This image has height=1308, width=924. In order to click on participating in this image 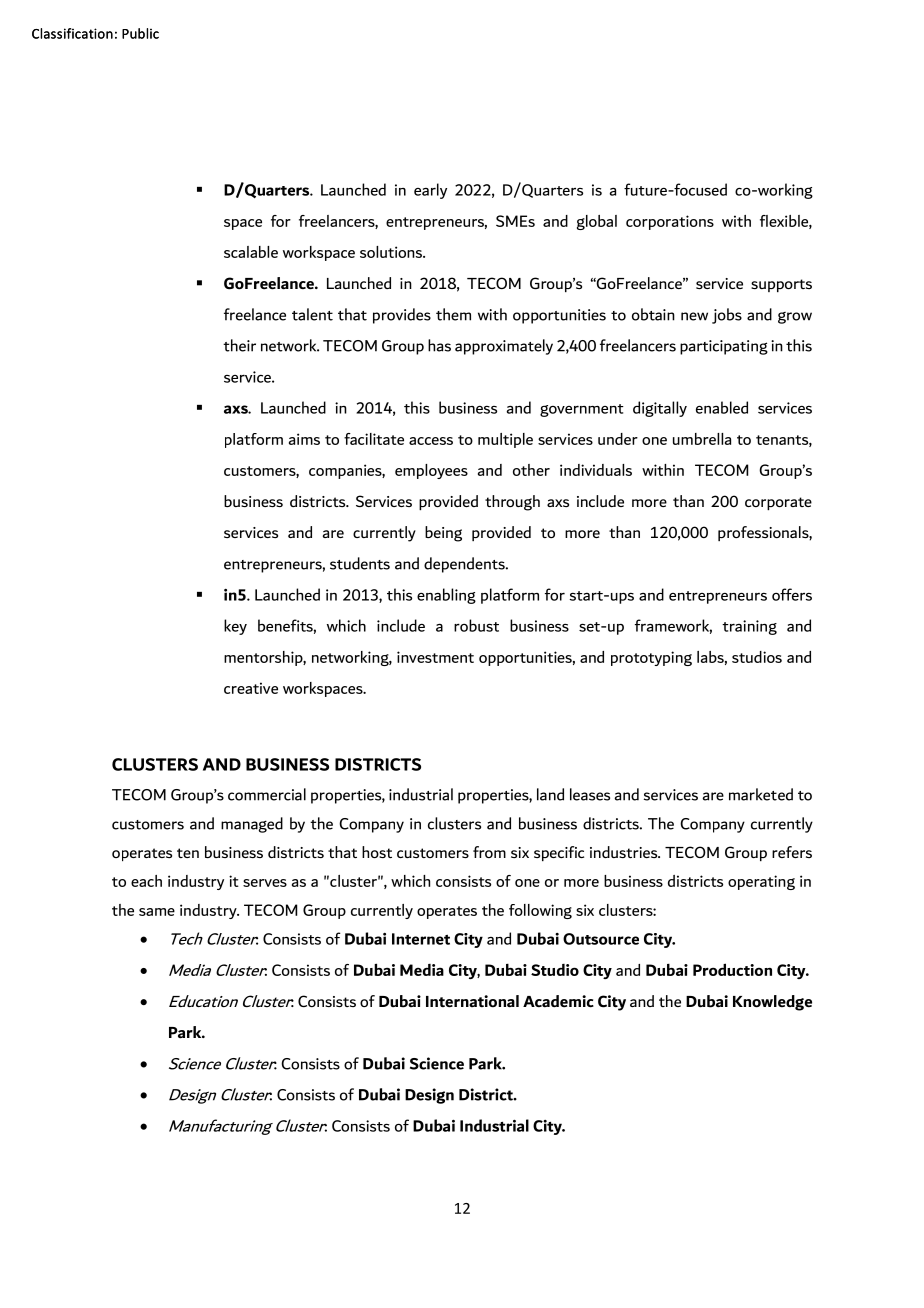, I will do `click(724, 347)`.
